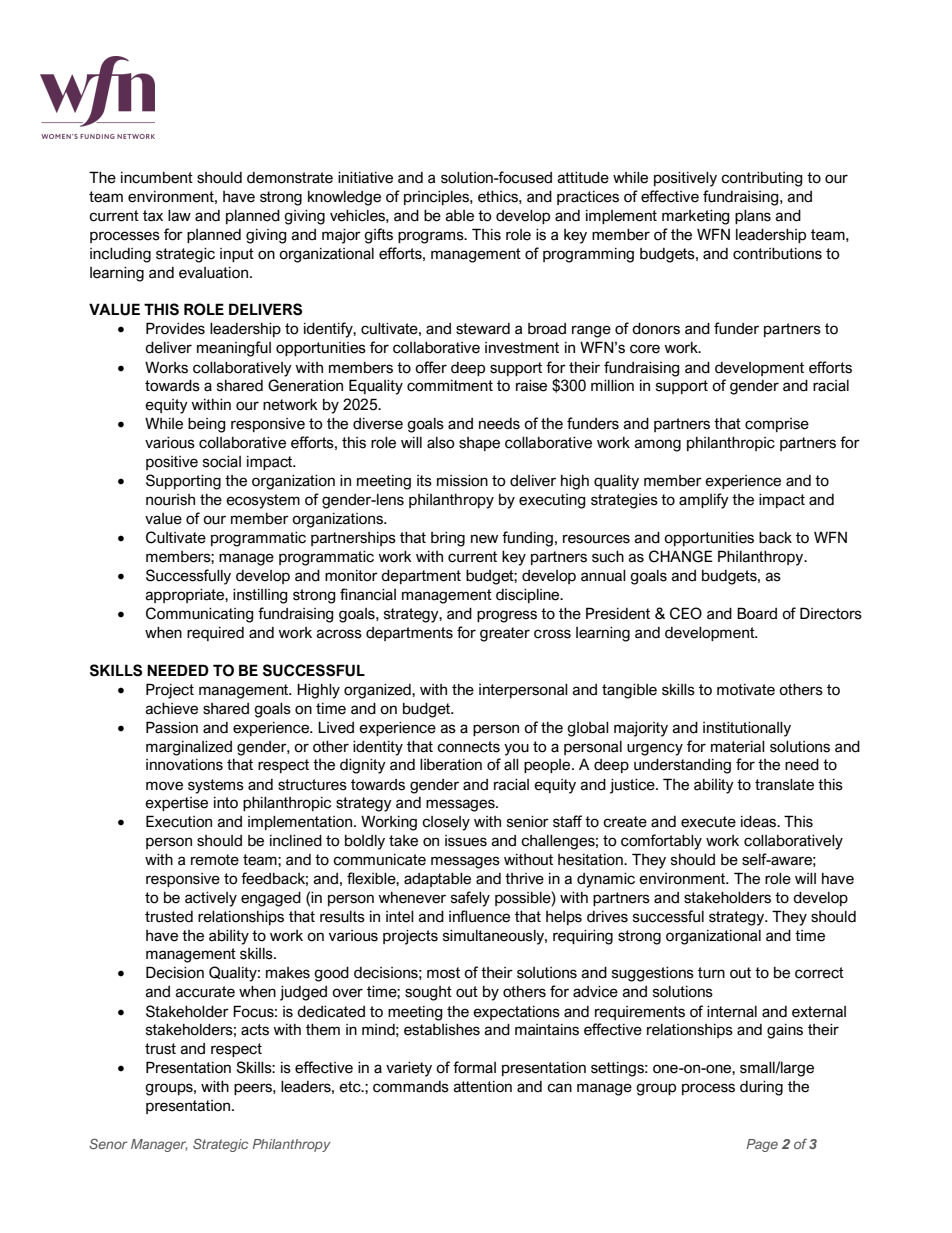 This screenshot has height=1233, width=952. What do you see at coordinates (760, 822) in the screenshot?
I see `ideas` at bounding box center [760, 822].
